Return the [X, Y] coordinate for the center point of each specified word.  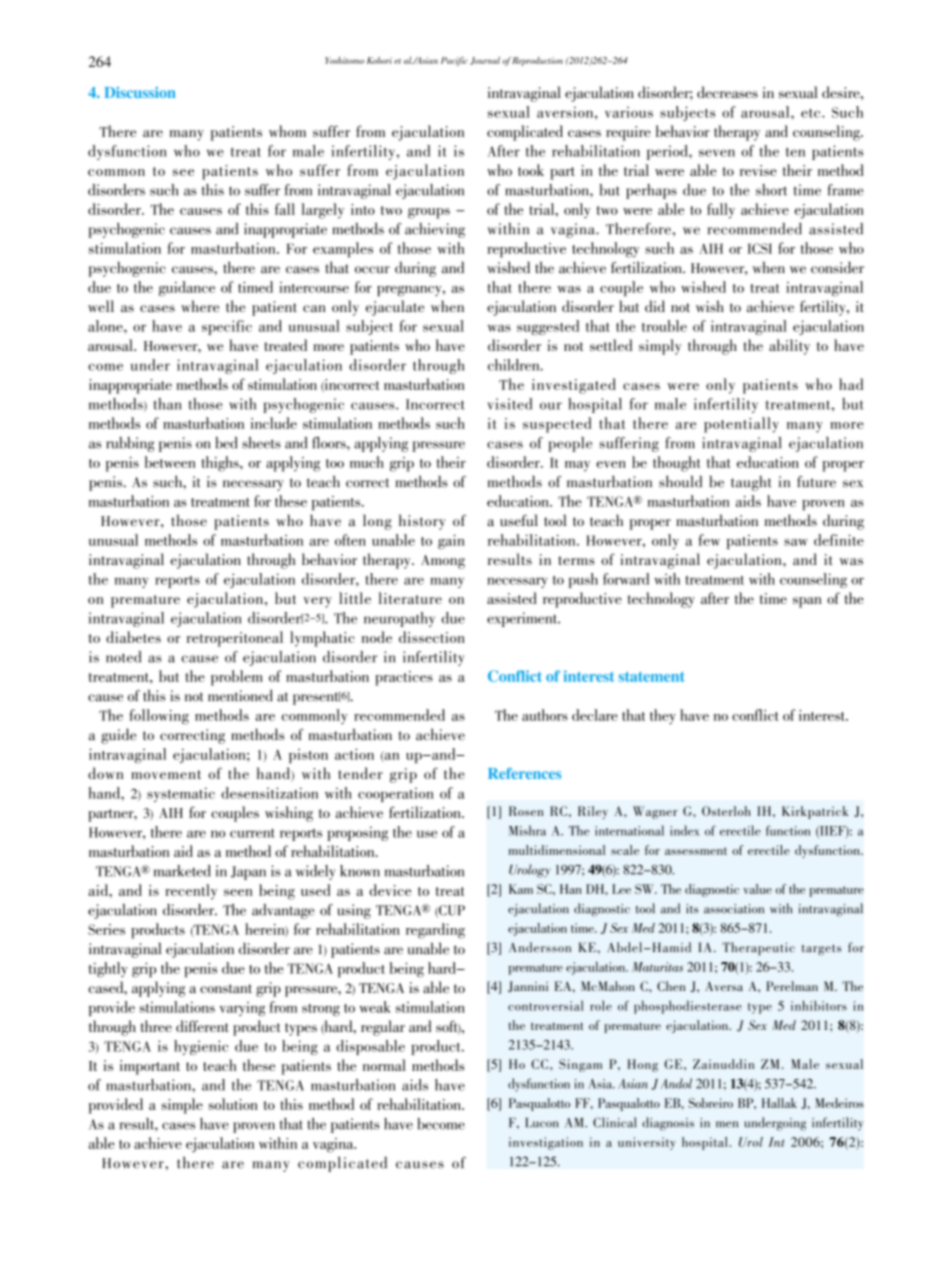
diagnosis [668, 1124]
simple [182, 1106]
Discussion [140, 92]
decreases [727, 92]
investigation [546, 1143]
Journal [485, 61]
